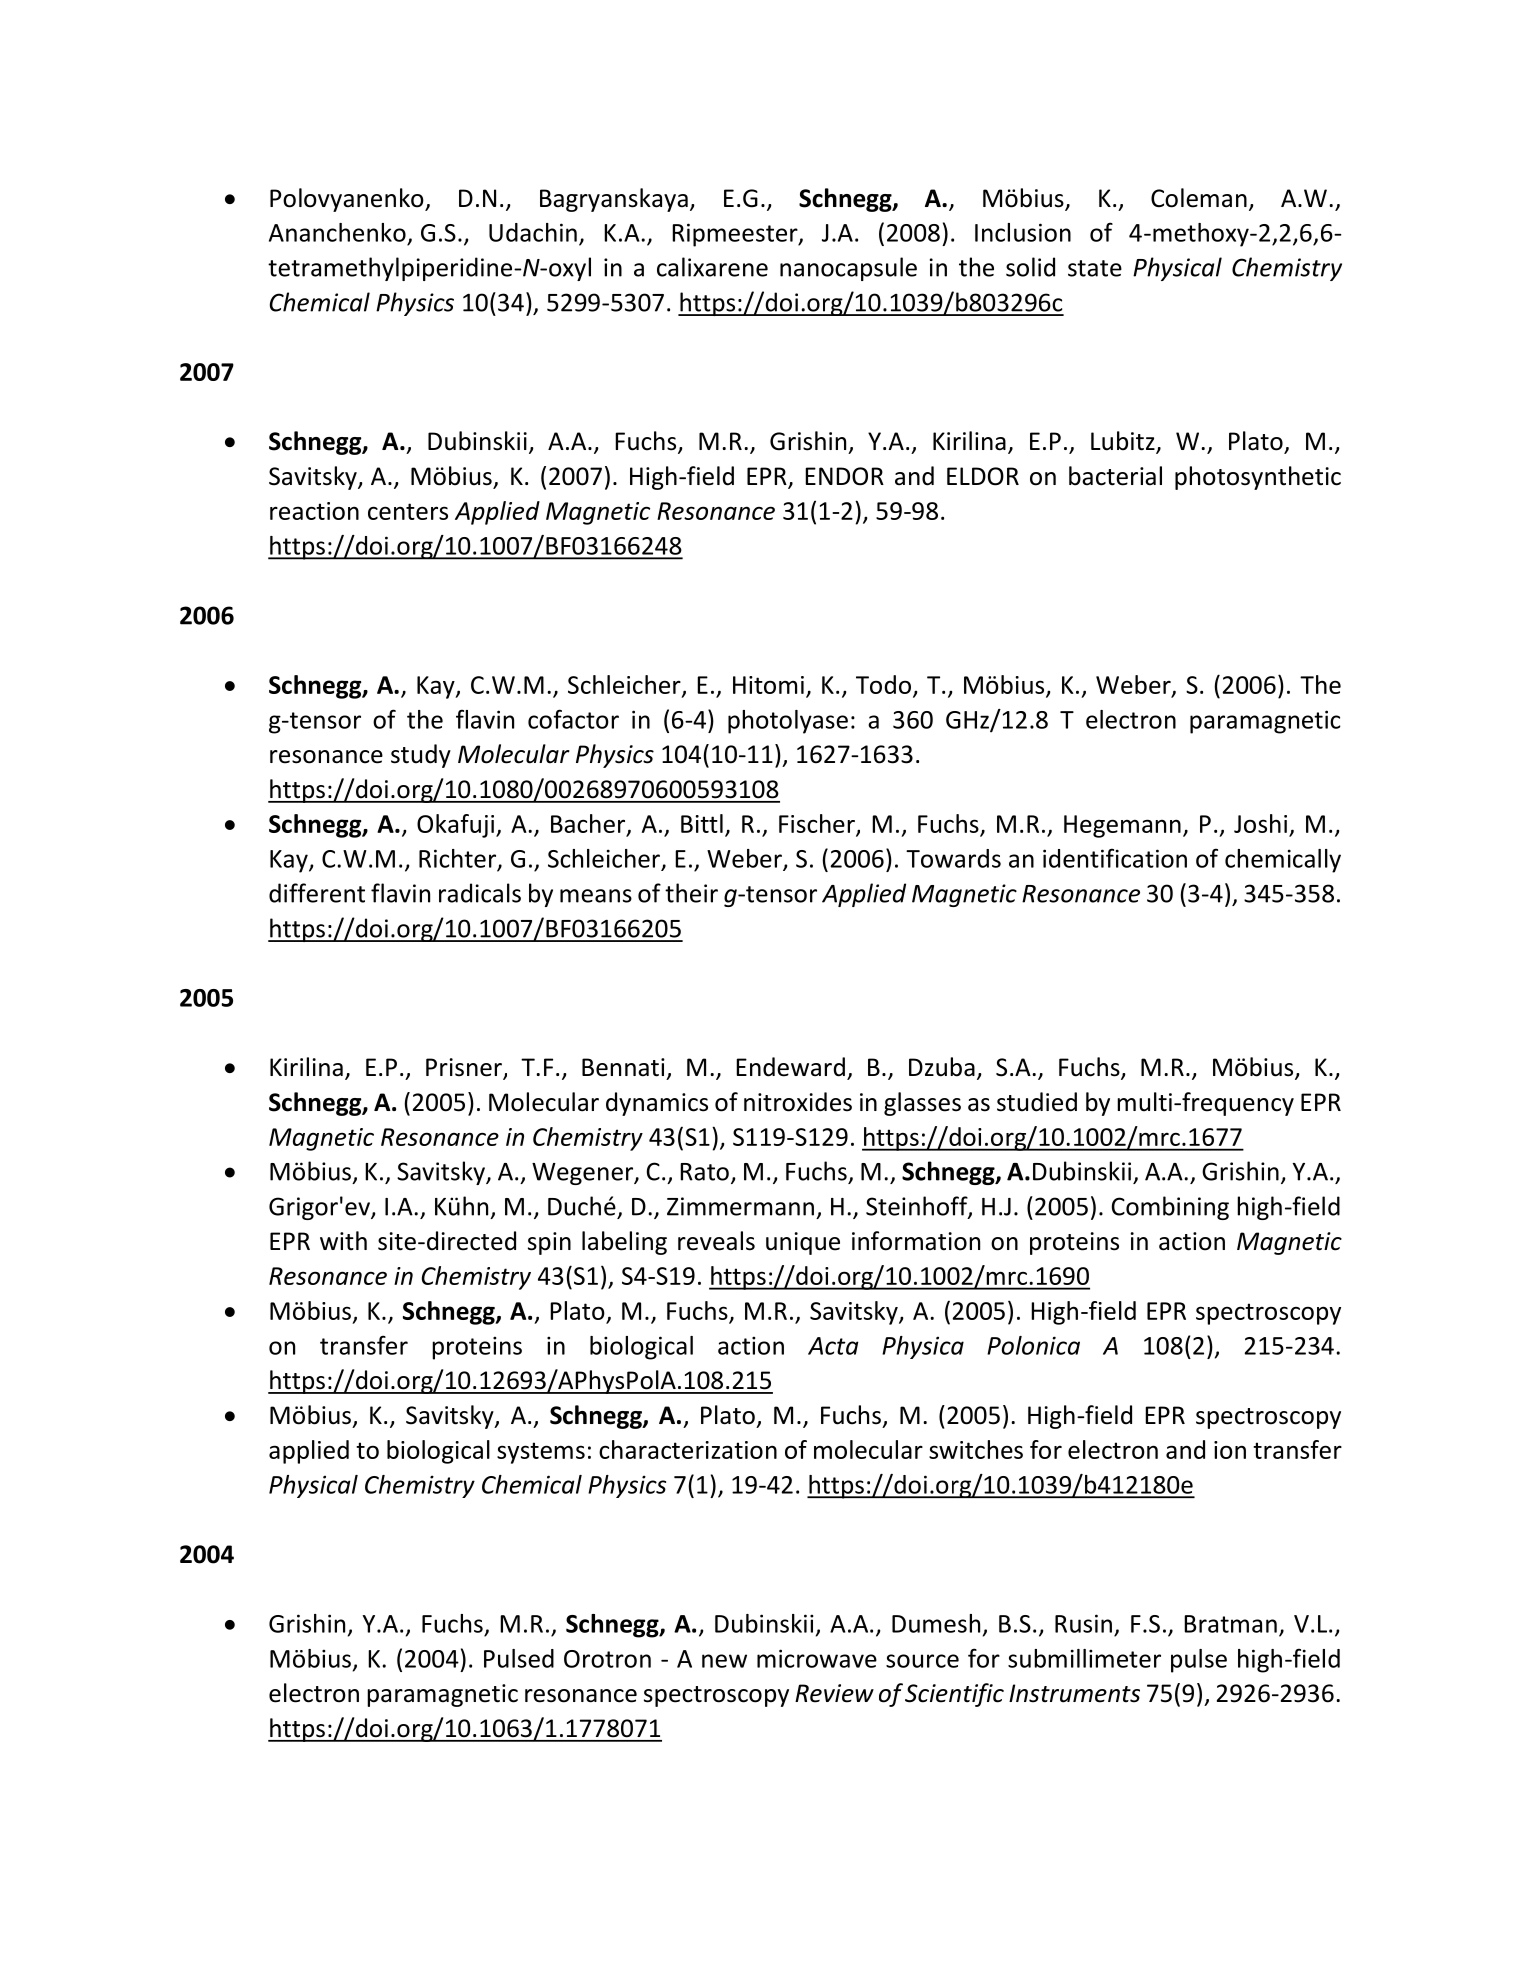 This screenshot has width=1520, height=1967. Describe the element at coordinates (1023, 232) in the screenshot. I see `Inclusion` at that location.
